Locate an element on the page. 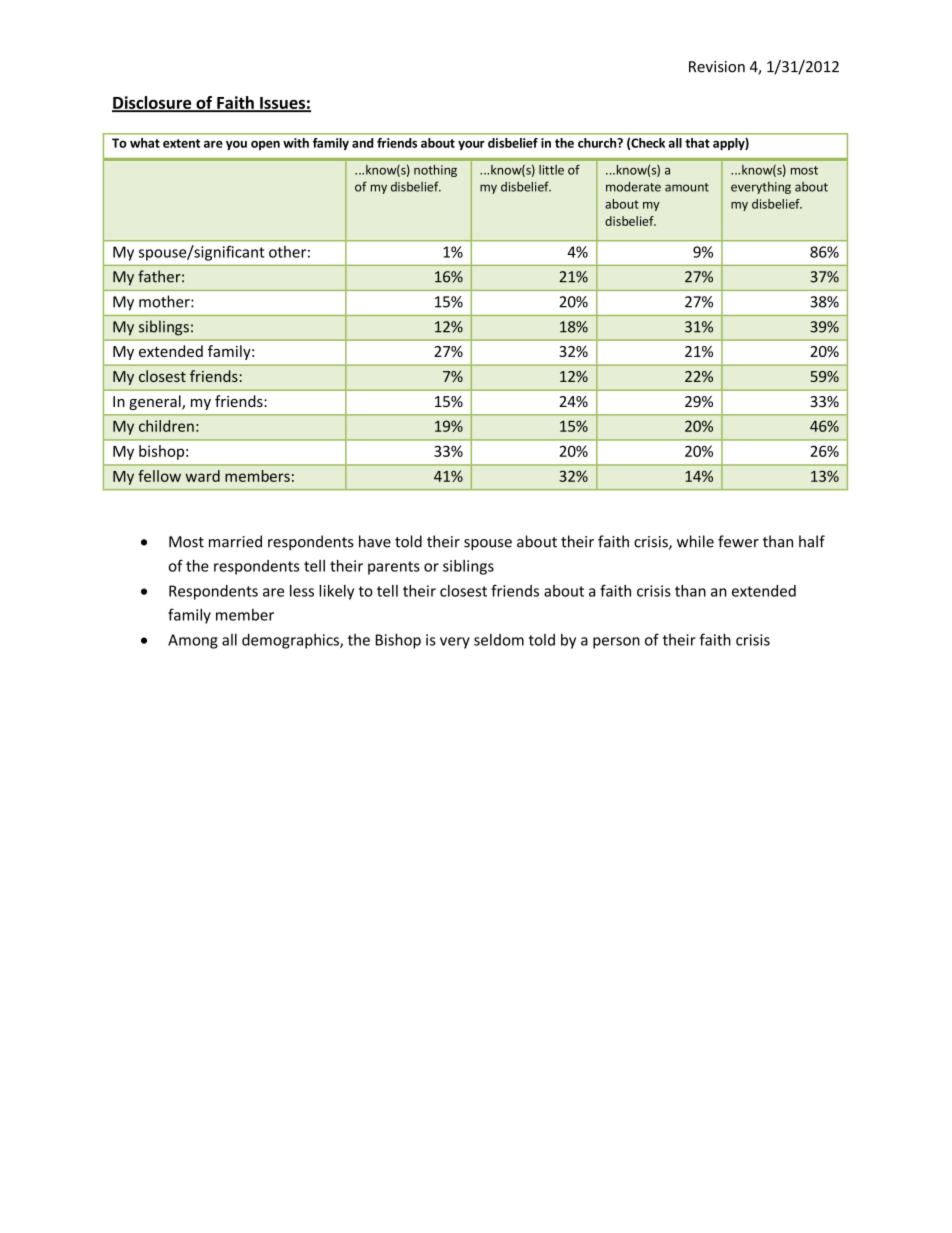 The width and height of the document is (952, 1233). that is located at coordinates (697, 143).
